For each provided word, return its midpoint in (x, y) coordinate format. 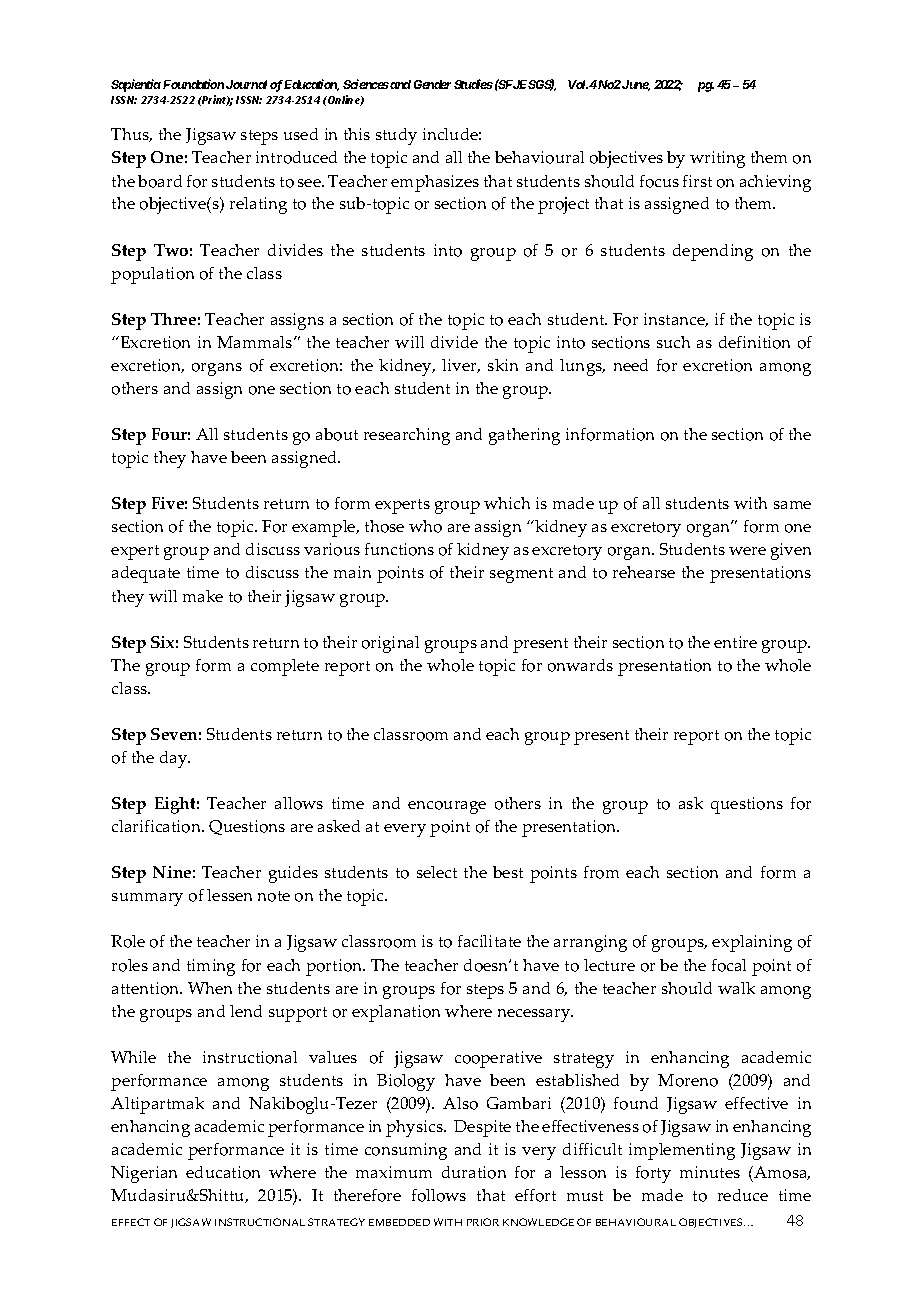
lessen (229, 895)
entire (735, 642)
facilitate (489, 941)
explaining (752, 943)
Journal (246, 84)
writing (717, 159)
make (203, 596)
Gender (432, 84)
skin (503, 365)
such (673, 342)
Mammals (256, 342)
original (390, 644)
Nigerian (144, 1174)
